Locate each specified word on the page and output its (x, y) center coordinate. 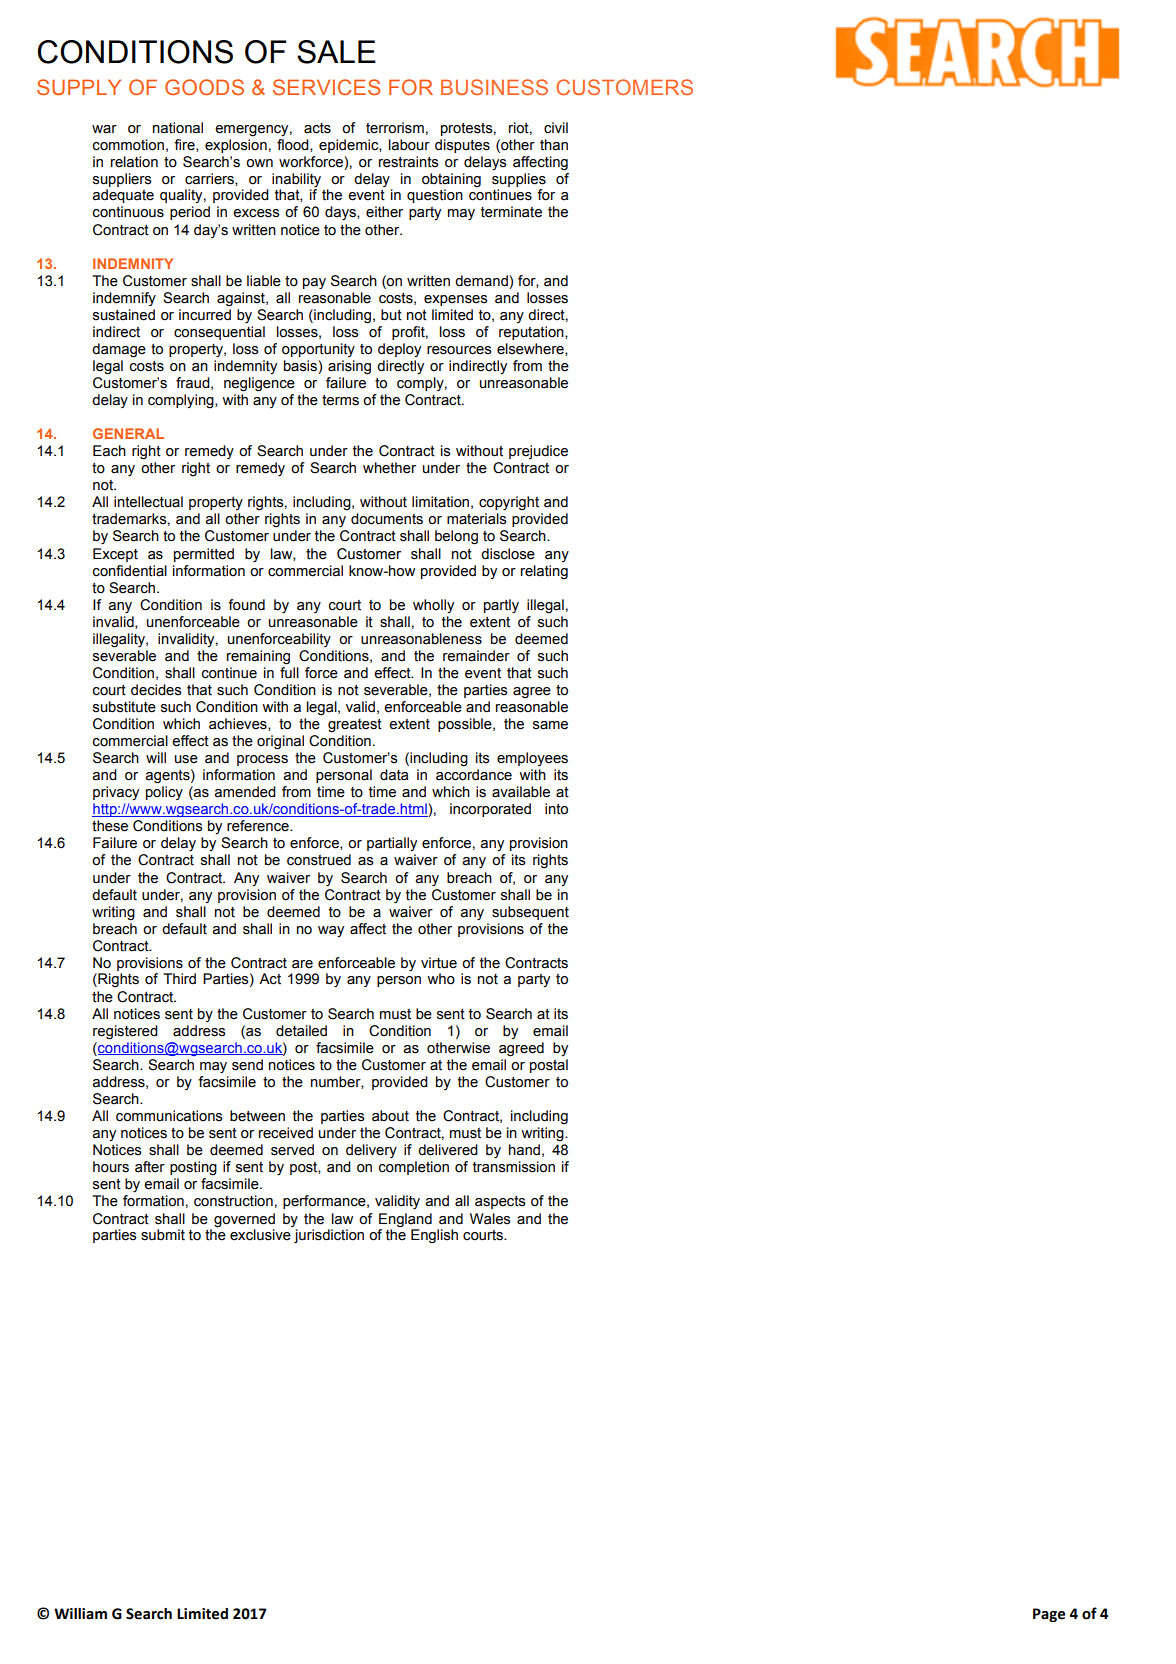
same (550, 725)
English (434, 1236)
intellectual (148, 502)
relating (544, 572)
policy (164, 793)
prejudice (538, 452)
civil (556, 128)
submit (163, 1235)
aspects (500, 1202)
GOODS (204, 87)
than (554, 145)
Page (1049, 1615)
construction (233, 1201)
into (556, 809)
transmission (514, 1167)
